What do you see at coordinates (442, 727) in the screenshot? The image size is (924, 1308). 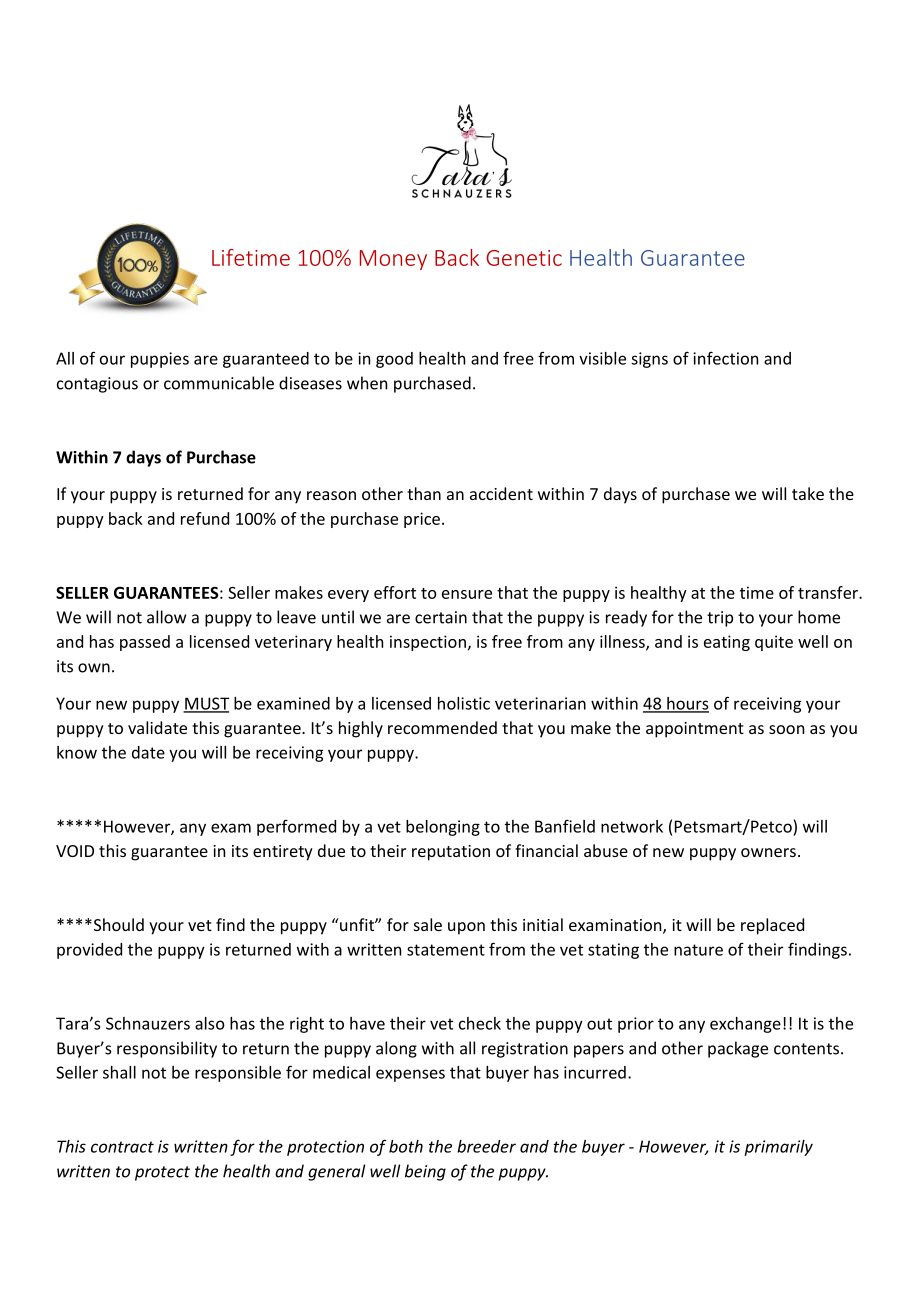 I see `recommended` at bounding box center [442, 727].
